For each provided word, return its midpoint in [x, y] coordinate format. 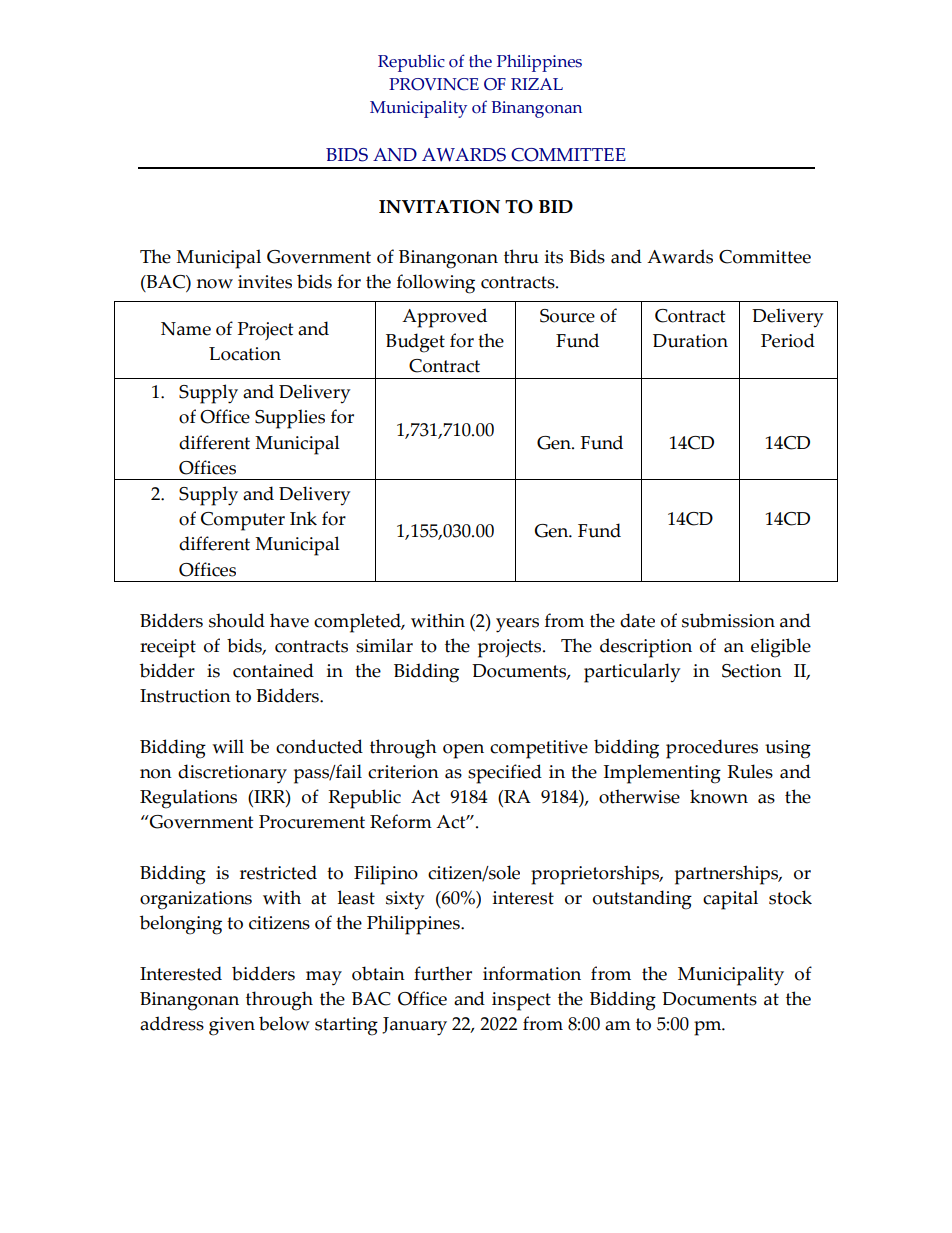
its [554, 257]
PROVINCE [434, 84]
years [517, 625]
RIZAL [537, 84]
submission [728, 620]
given [232, 1026]
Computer [243, 521]
